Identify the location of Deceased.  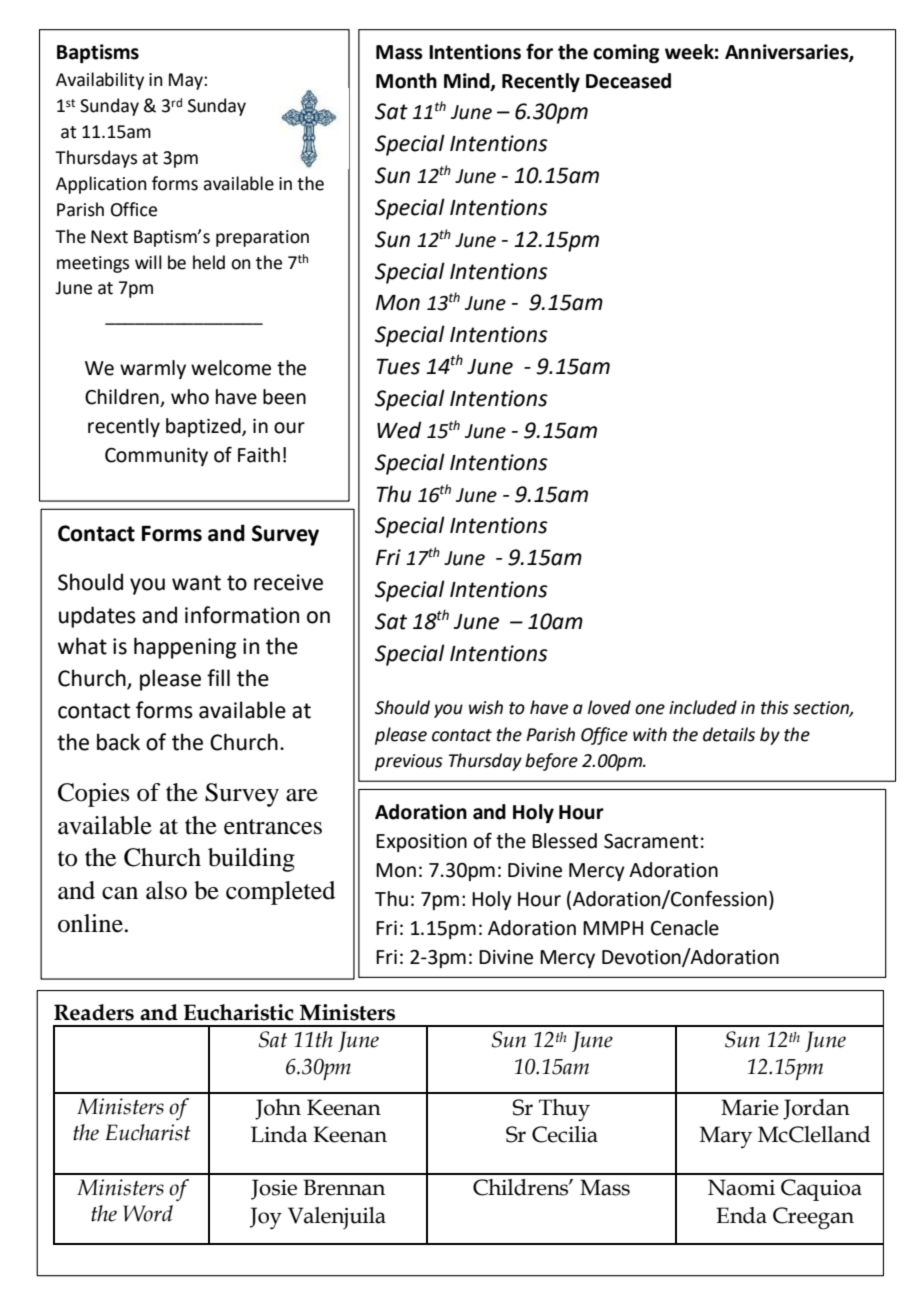
(628, 81).
